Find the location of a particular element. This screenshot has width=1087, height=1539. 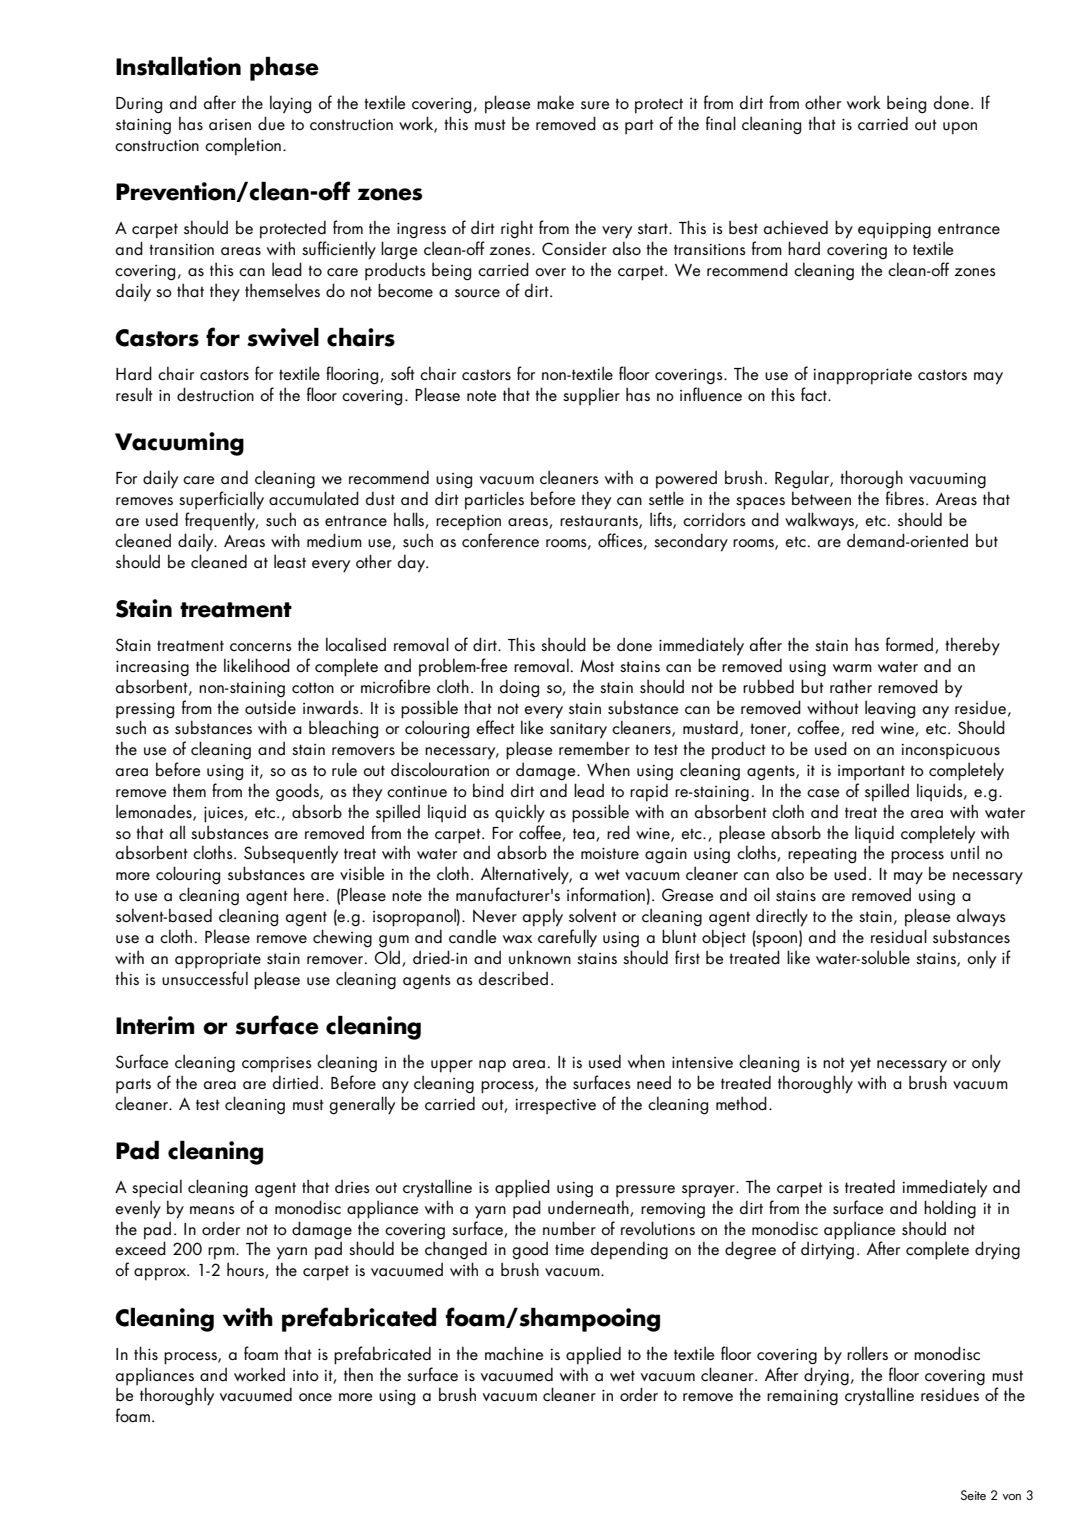

make is located at coordinates (555, 102).
